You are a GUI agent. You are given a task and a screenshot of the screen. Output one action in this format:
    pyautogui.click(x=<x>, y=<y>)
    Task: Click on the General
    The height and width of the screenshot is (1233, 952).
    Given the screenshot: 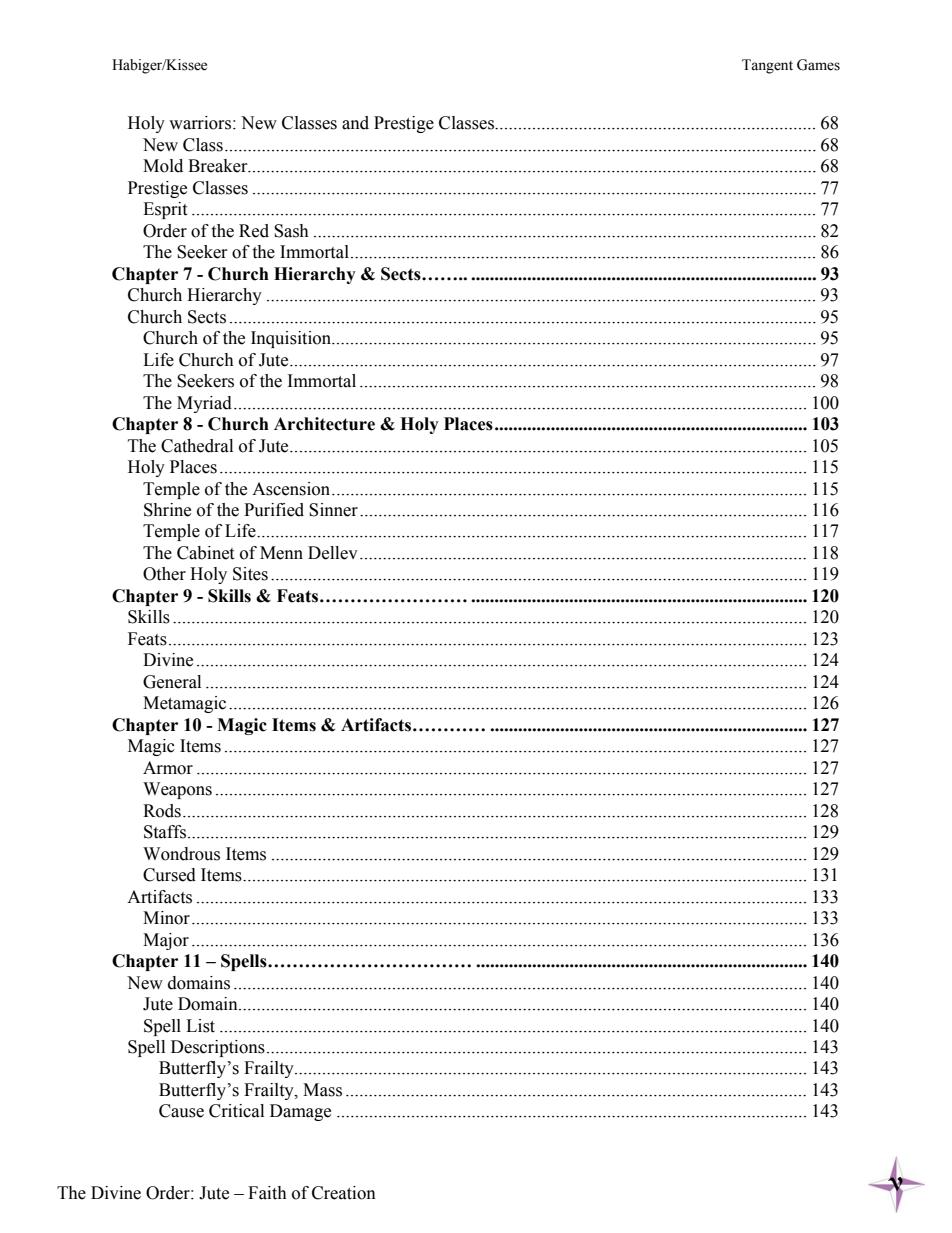 What is the action you would take?
    pyautogui.click(x=172, y=682)
